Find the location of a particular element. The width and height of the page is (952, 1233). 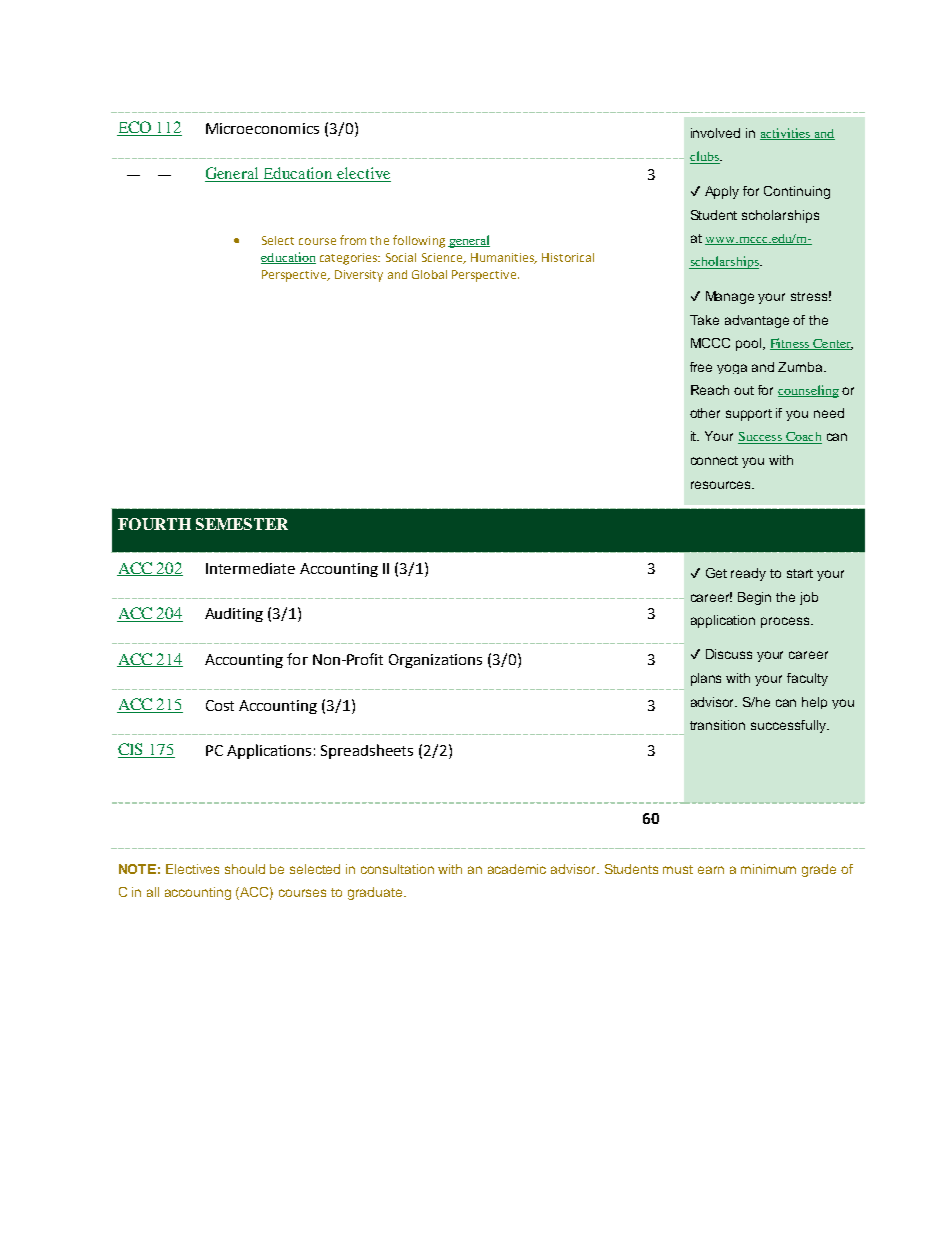

connect is located at coordinates (714, 460).
